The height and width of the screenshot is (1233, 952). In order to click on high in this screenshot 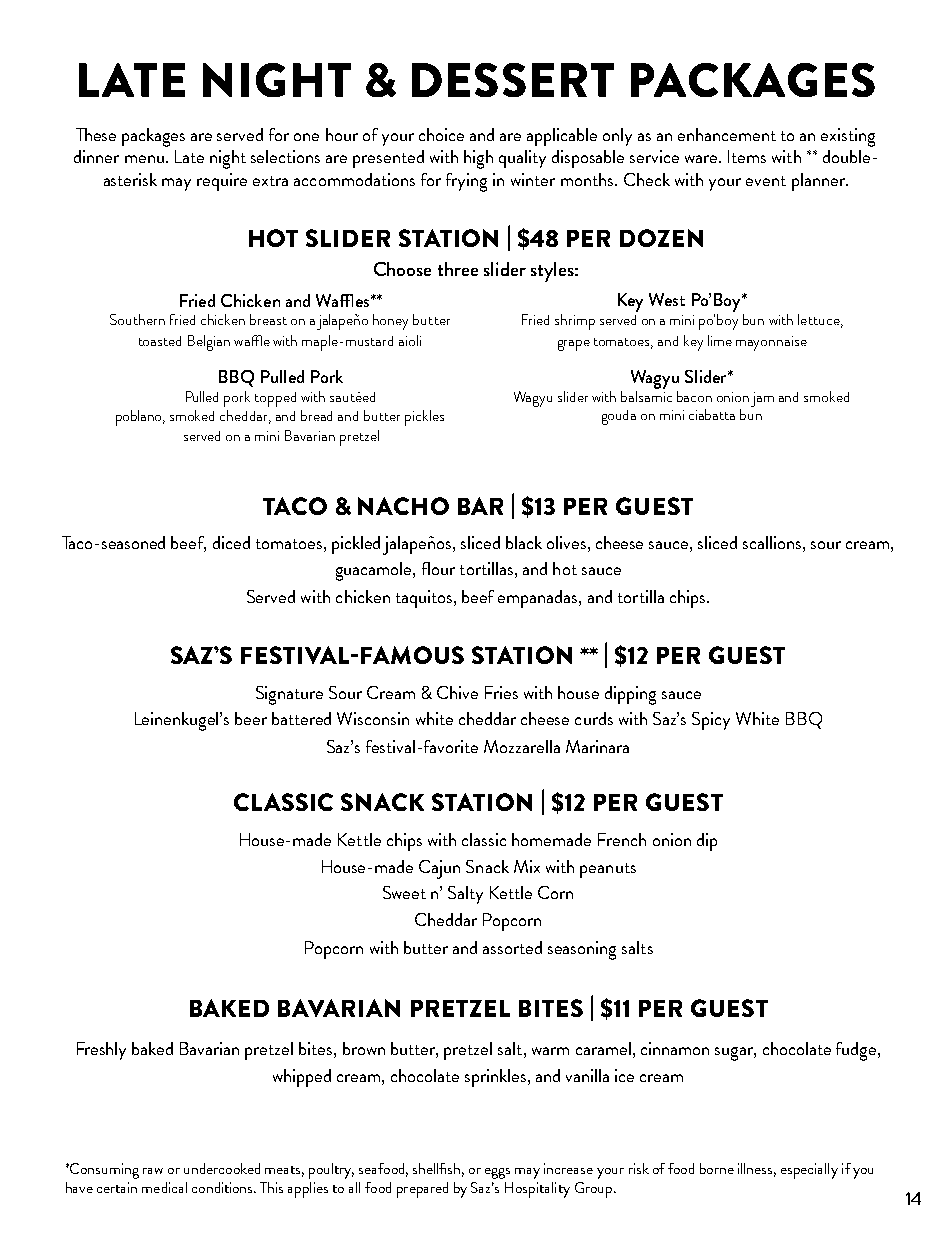, I will do `click(478, 159)`.
